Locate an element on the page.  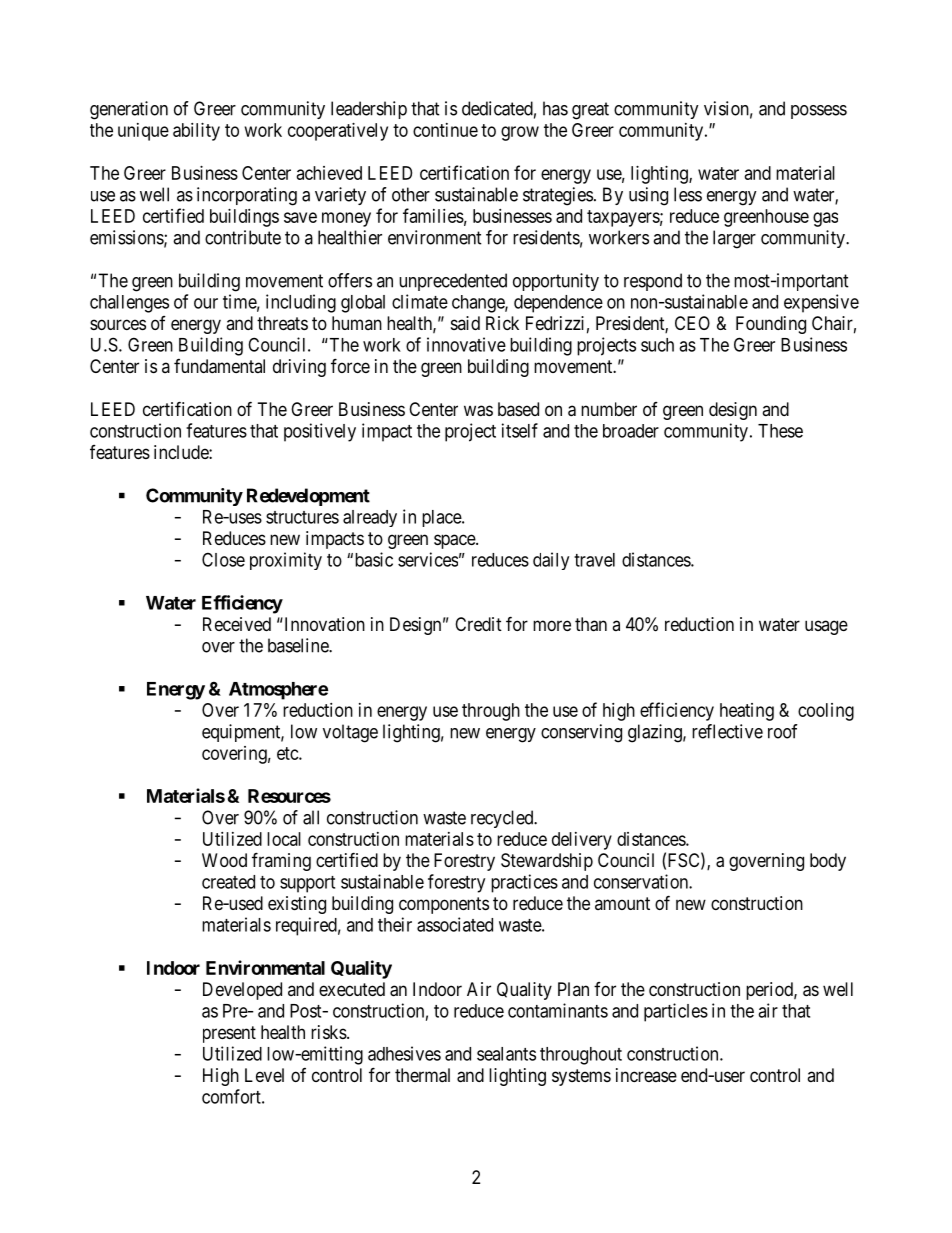
continue is located at coordinates (445, 130).
